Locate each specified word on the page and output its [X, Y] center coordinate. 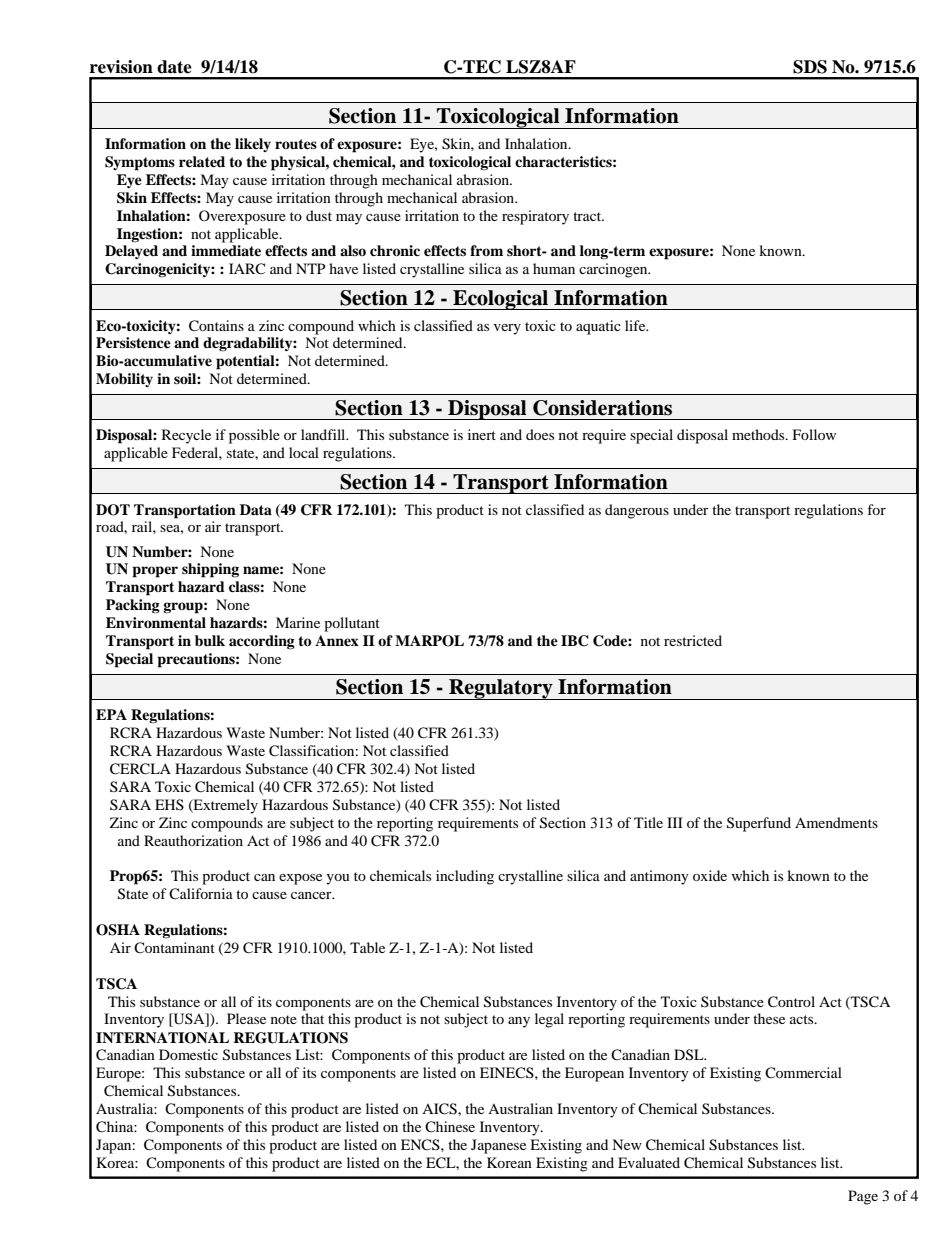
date [174, 67]
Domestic [188, 1054]
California [201, 894]
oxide [710, 875]
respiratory [535, 217]
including [465, 877]
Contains [216, 326]
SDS [810, 67]
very [507, 329]
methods [759, 434]
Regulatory [501, 689]
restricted [693, 640]
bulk [210, 641]
